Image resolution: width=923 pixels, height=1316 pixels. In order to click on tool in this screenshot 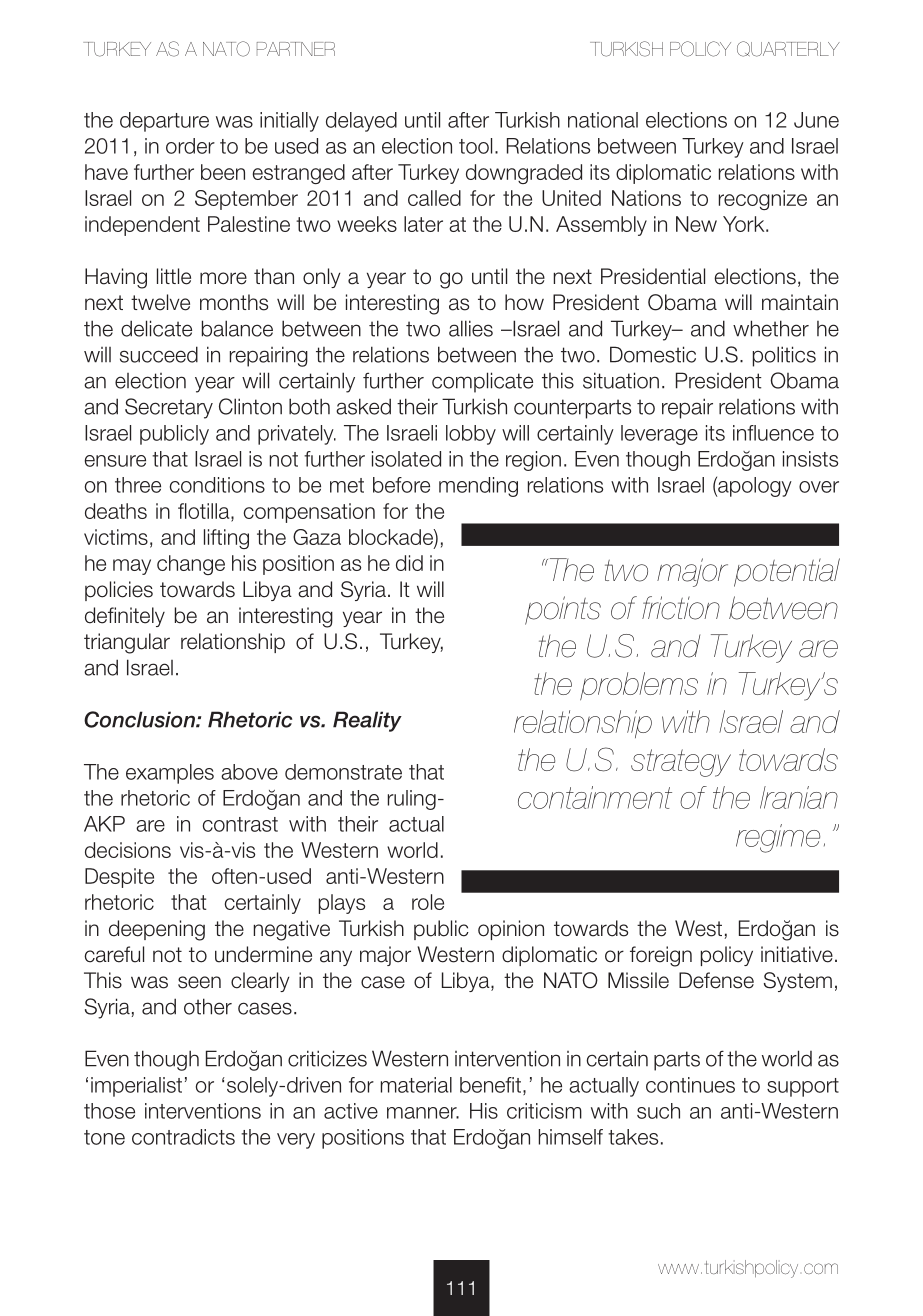, I will do `click(475, 146)`.
